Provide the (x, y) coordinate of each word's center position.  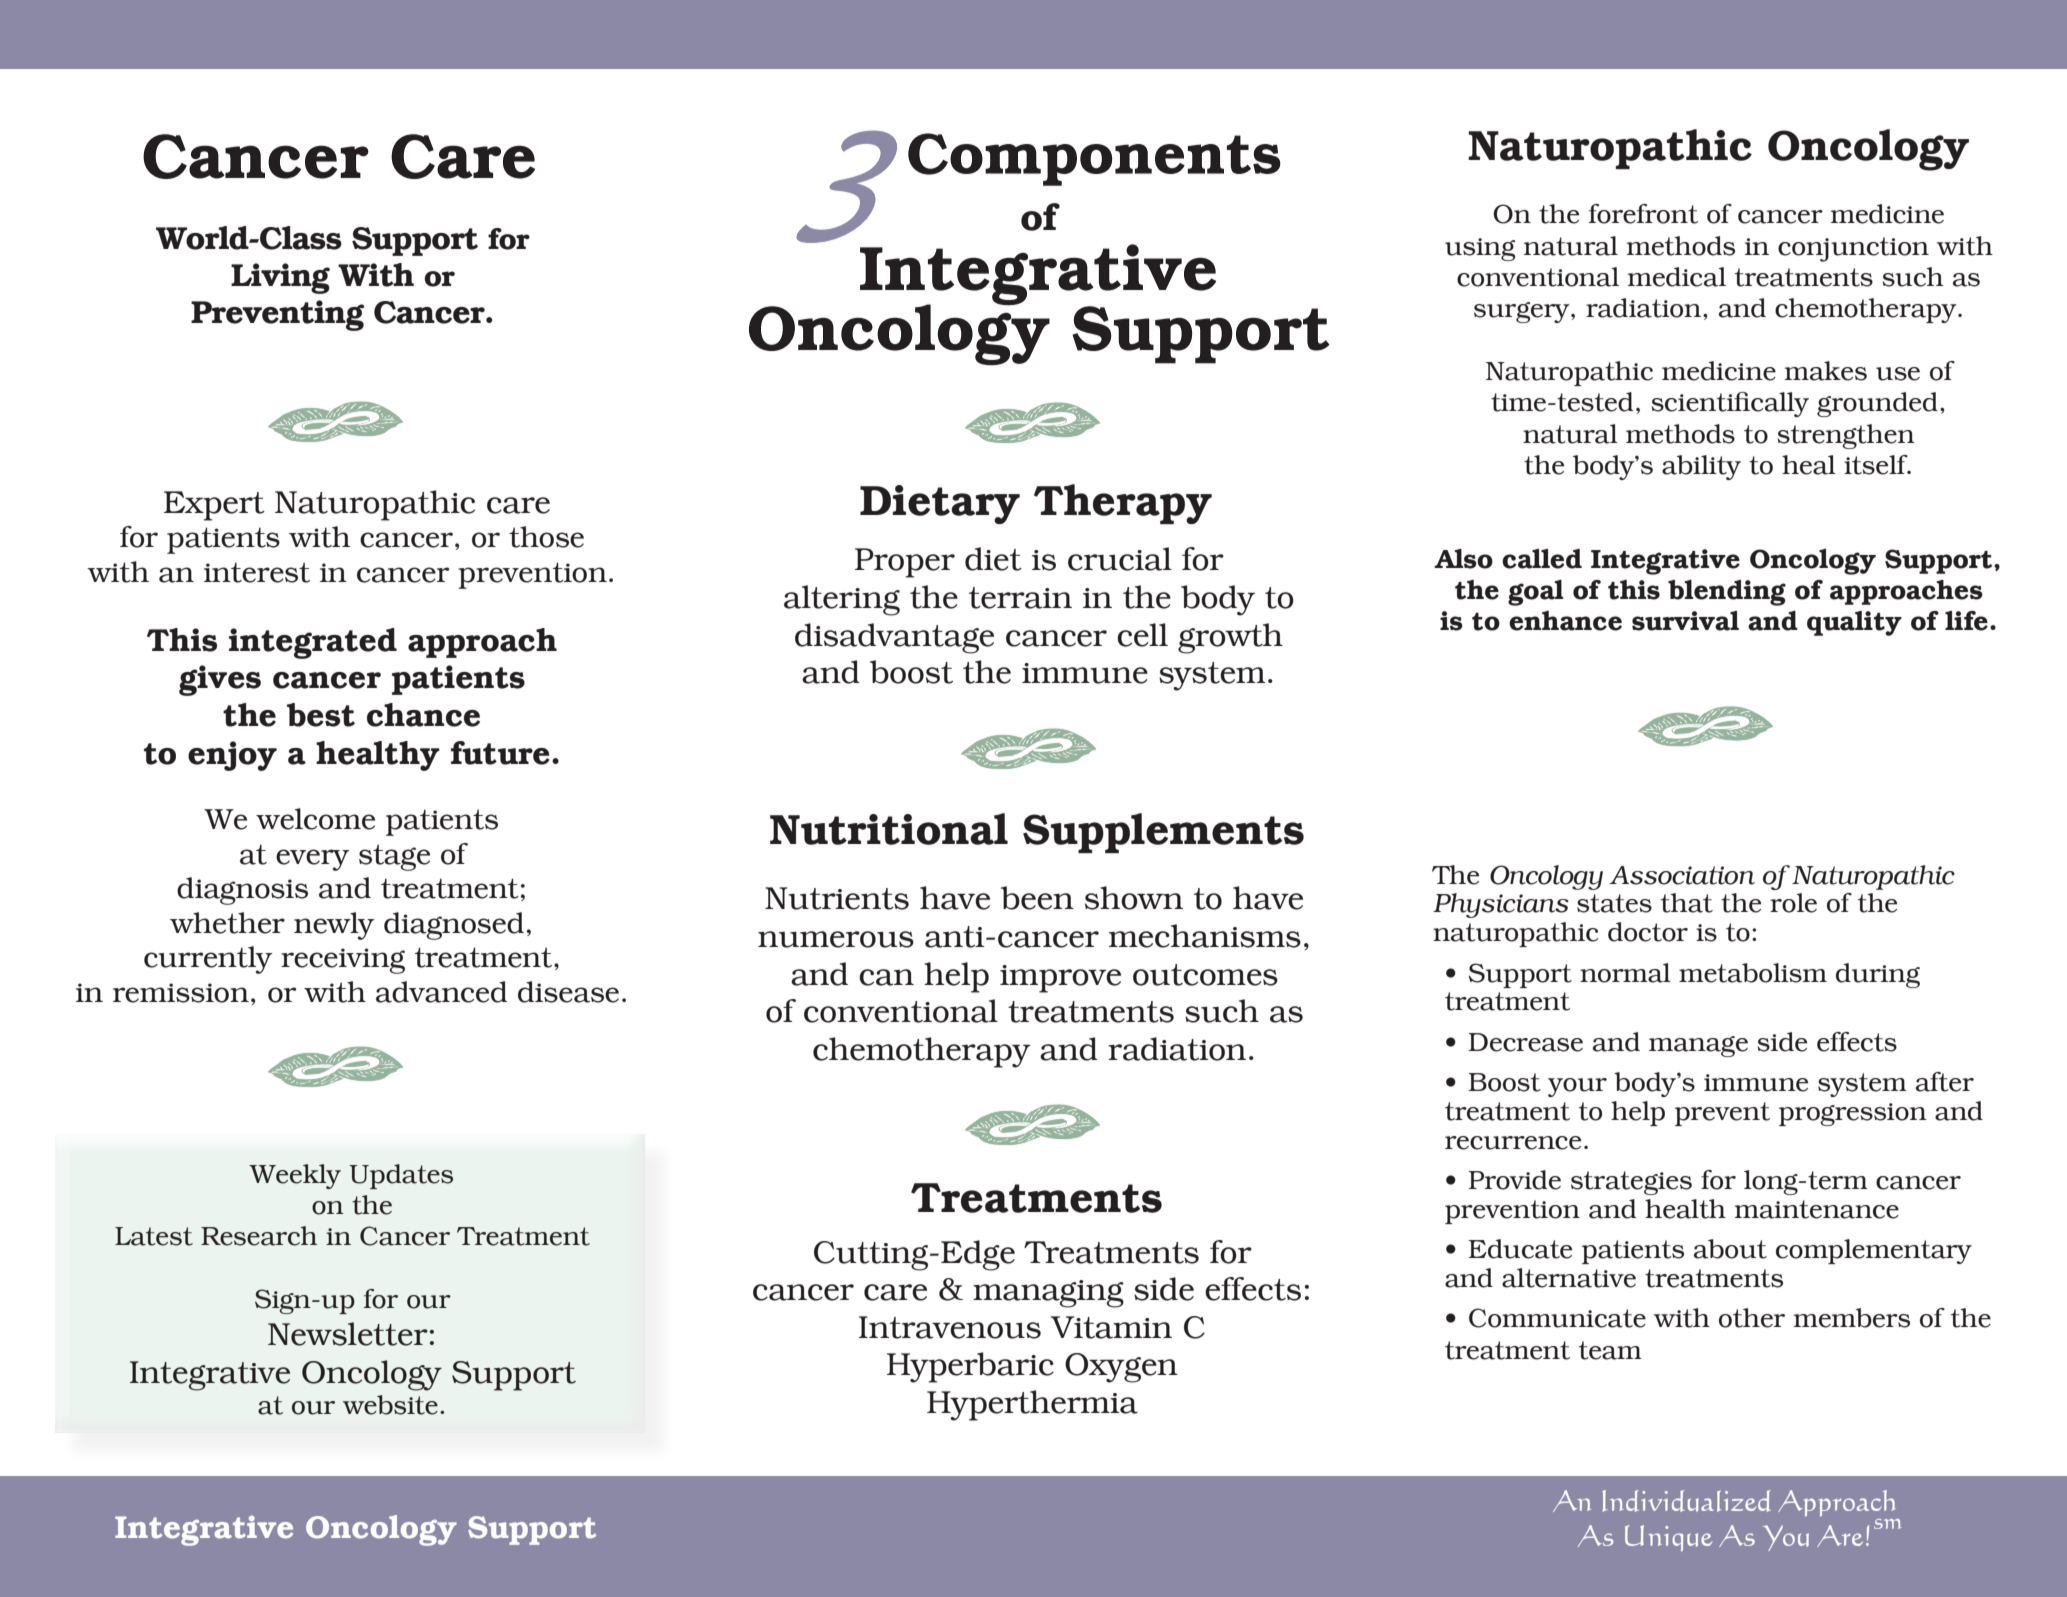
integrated (313, 643)
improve (1060, 979)
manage (1698, 1046)
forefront (1643, 214)
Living (280, 278)
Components (1094, 159)
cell (1142, 635)
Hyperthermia (1032, 1405)
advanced (441, 992)
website (390, 1405)
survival (1685, 621)
